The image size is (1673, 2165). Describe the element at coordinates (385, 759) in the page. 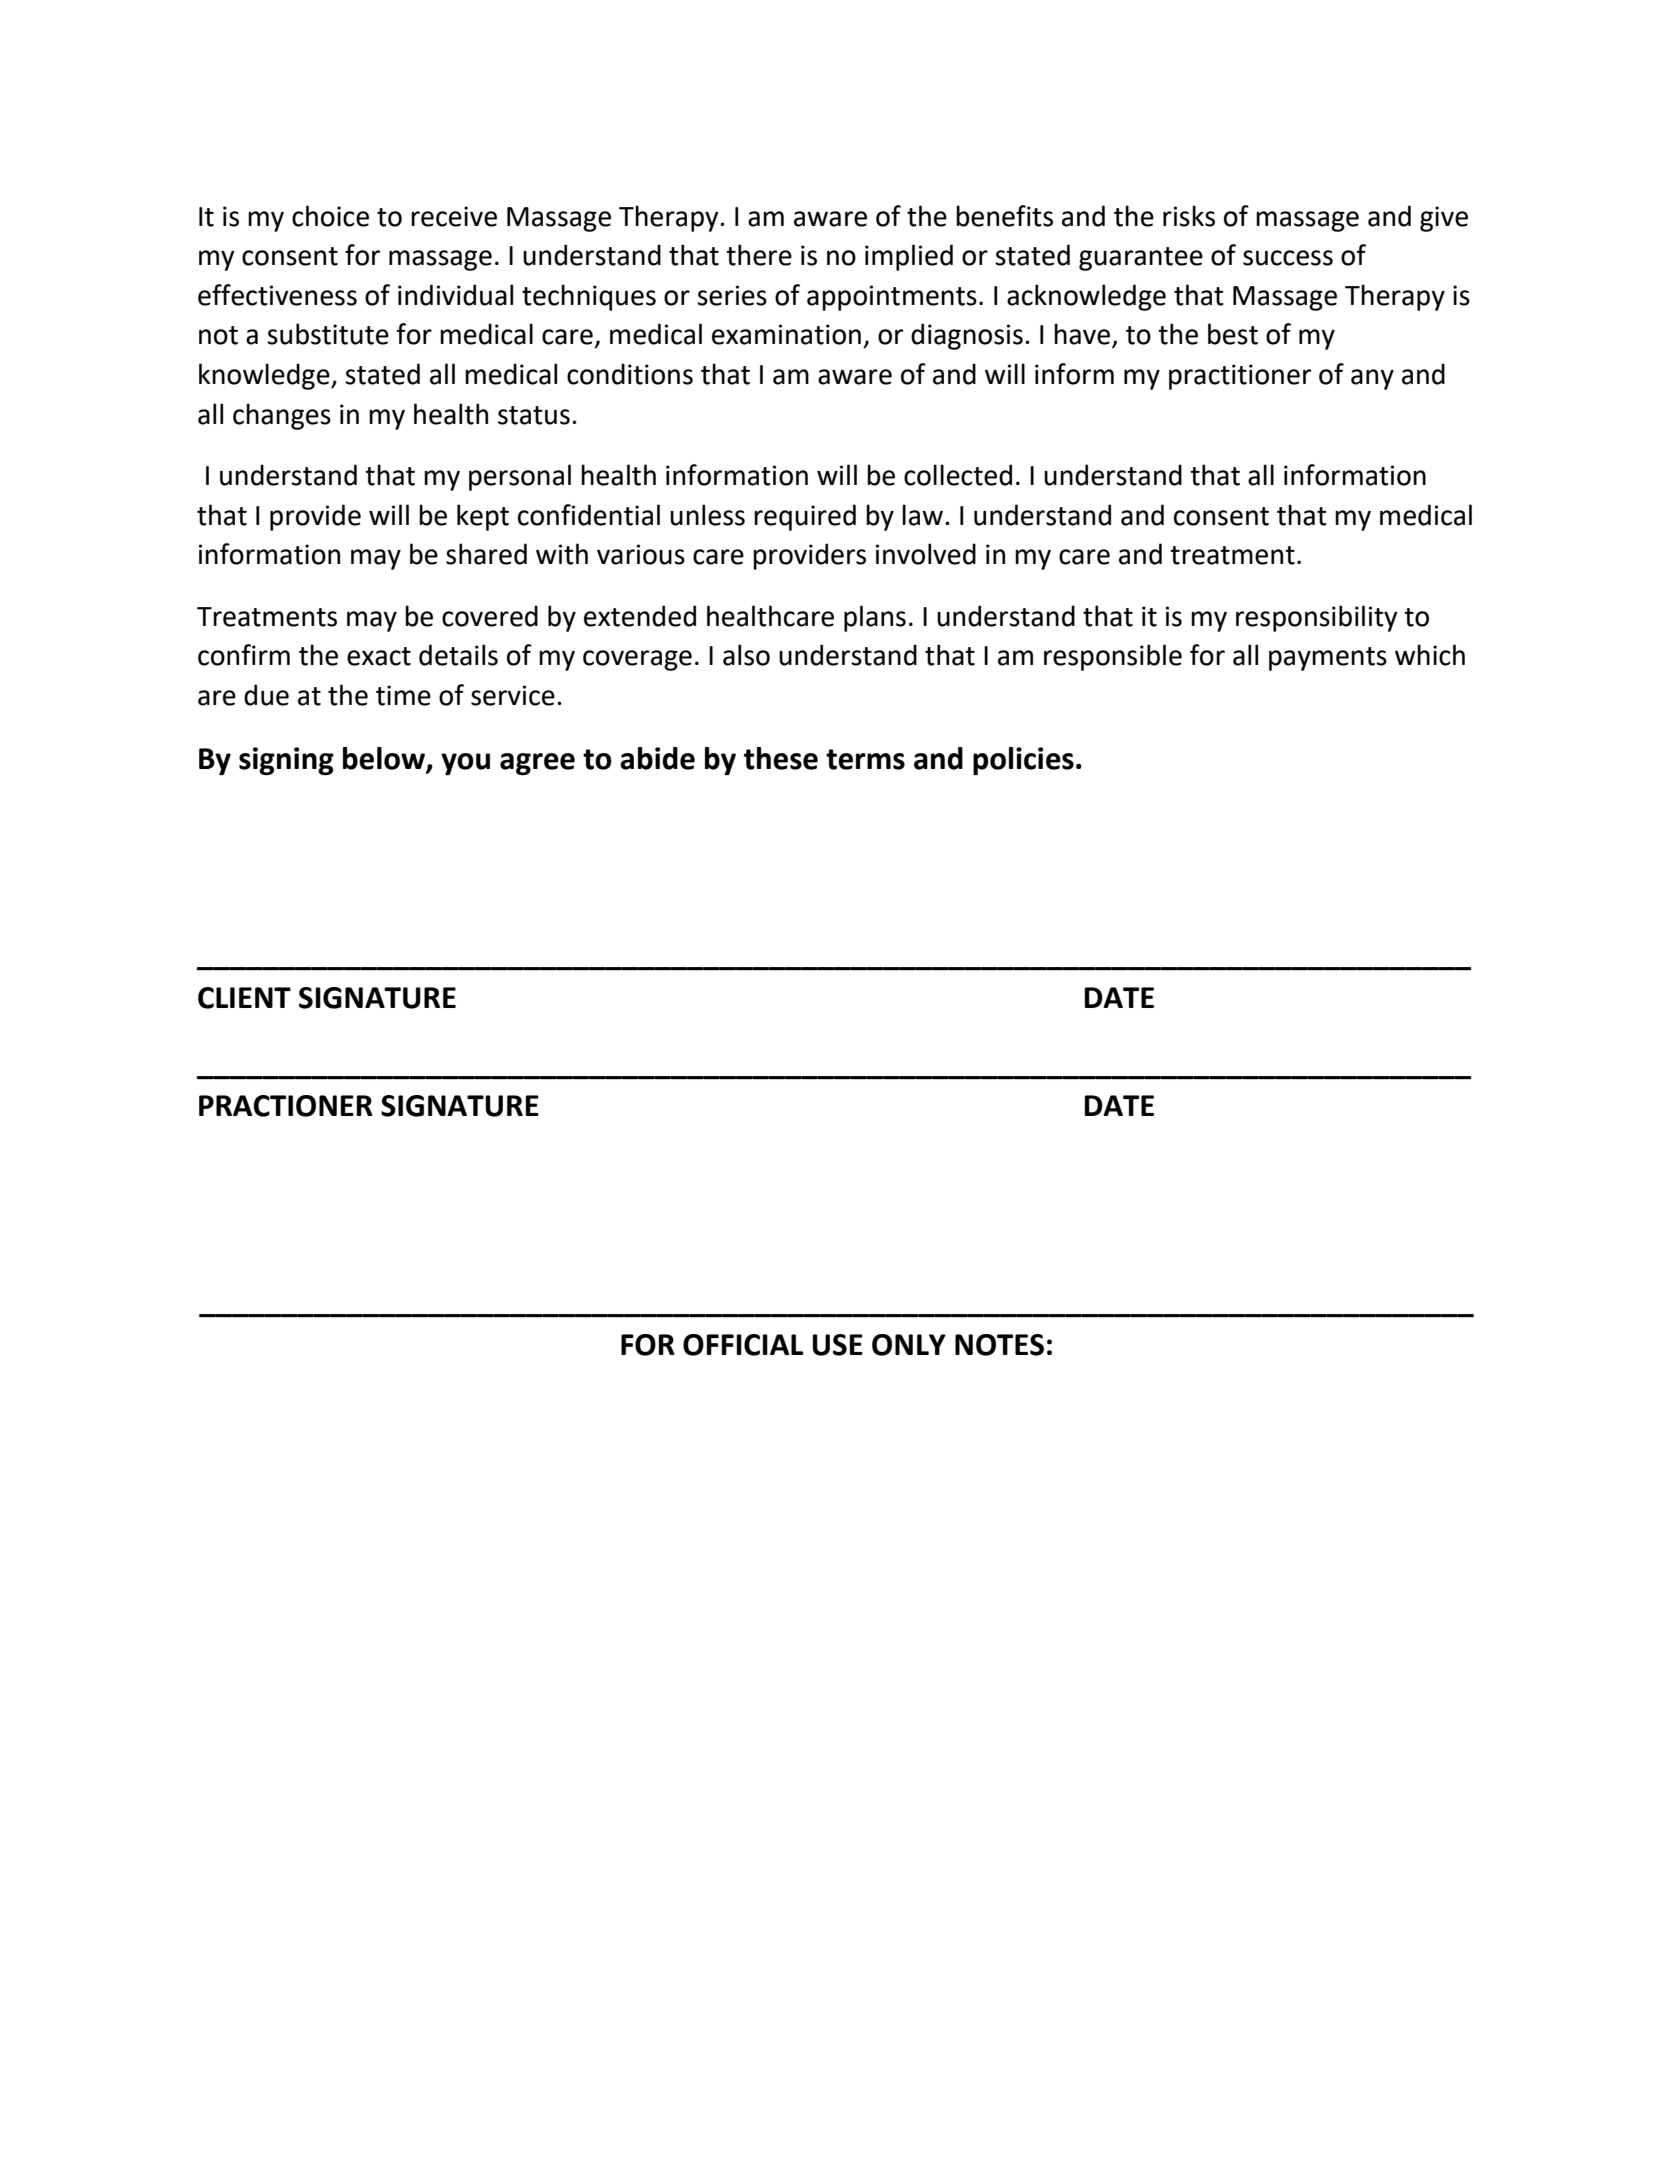

I see `below` at that location.
